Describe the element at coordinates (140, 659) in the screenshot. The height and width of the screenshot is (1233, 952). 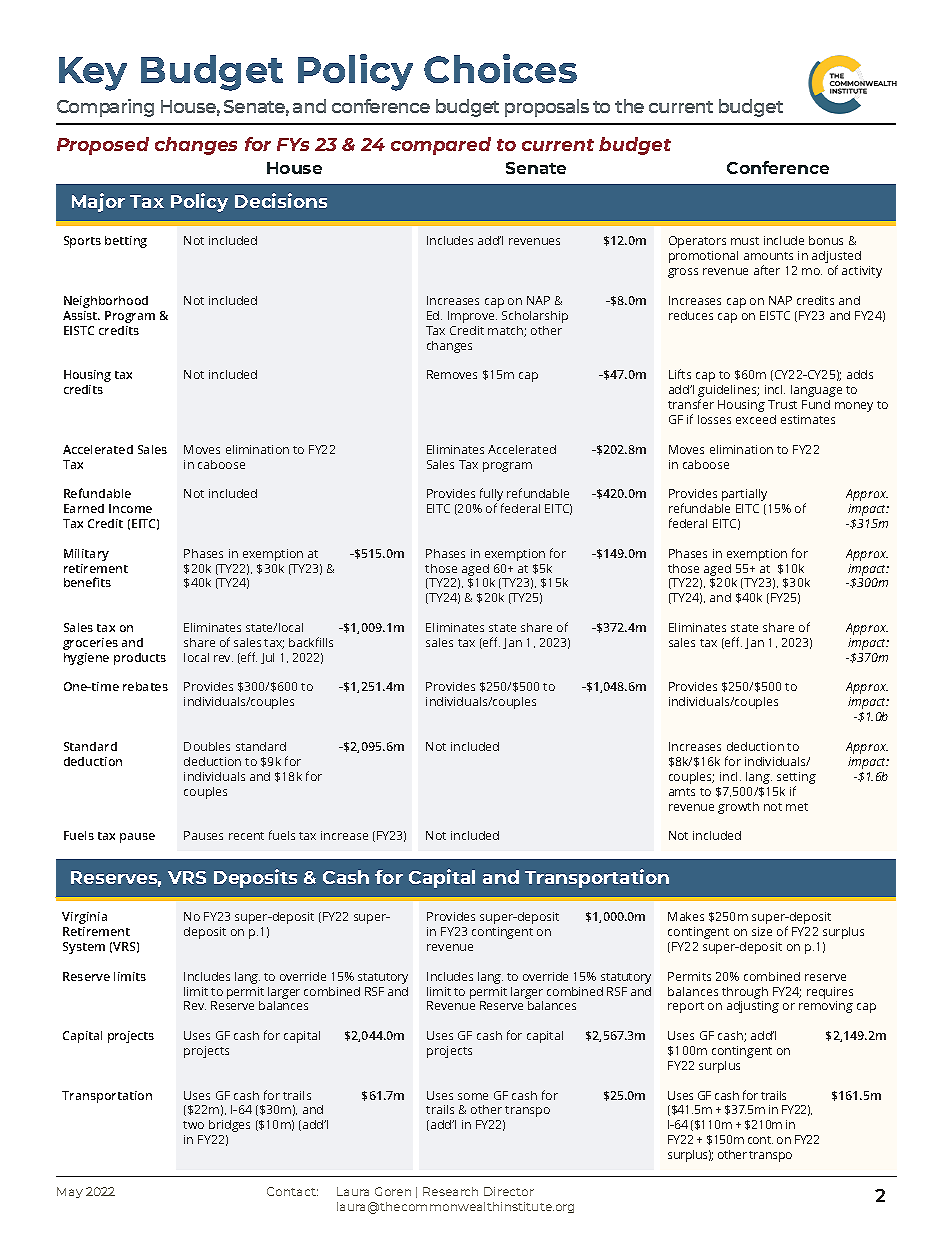
I see `products` at that location.
